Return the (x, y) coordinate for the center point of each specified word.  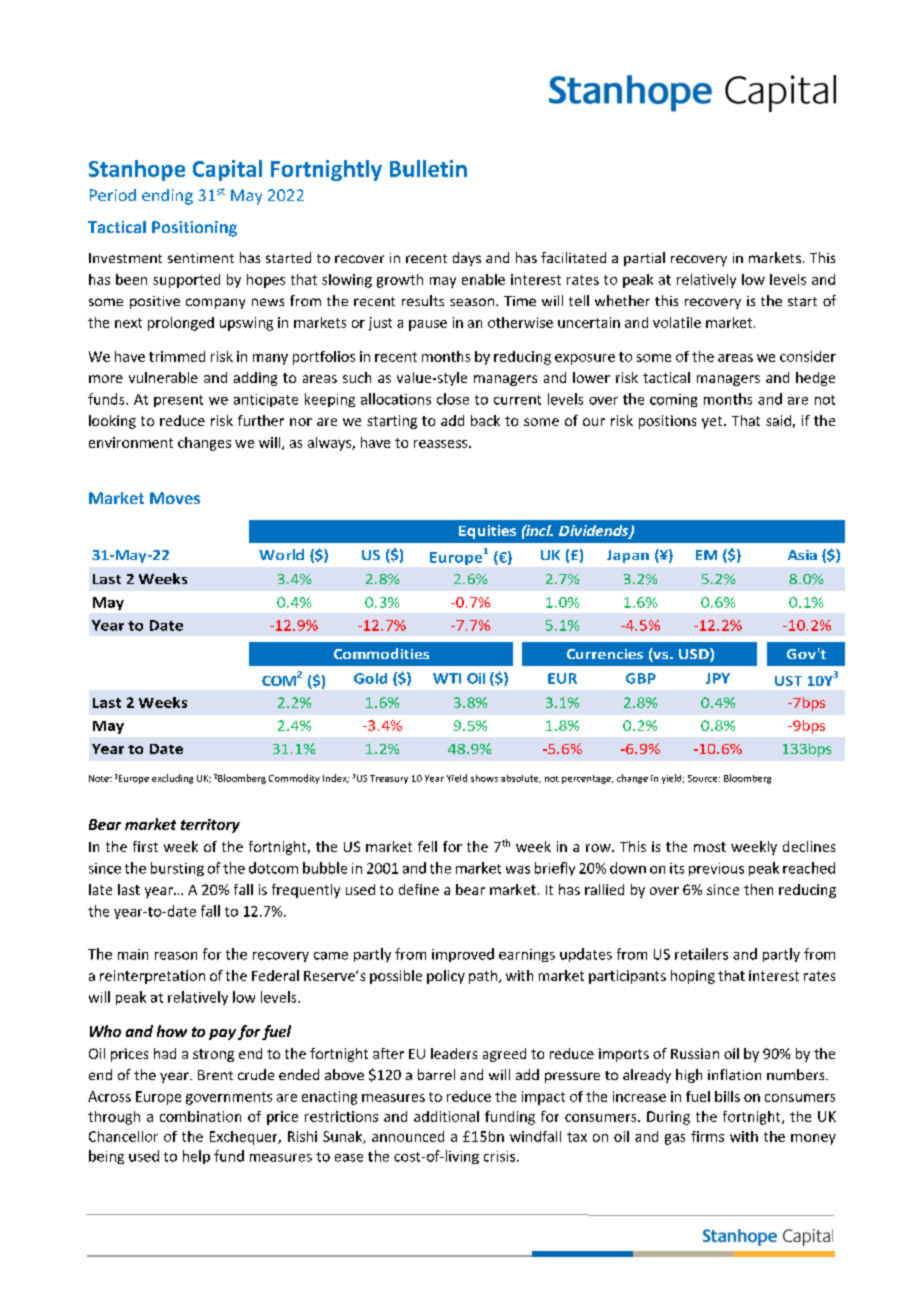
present (178, 401)
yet (713, 422)
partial (644, 259)
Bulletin (428, 168)
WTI (447, 678)
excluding (172, 779)
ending (167, 197)
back (485, 420)
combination (200, 1116)
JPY (718, 678)
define (419, 889)
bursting (177, 869)
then (758, 889)
